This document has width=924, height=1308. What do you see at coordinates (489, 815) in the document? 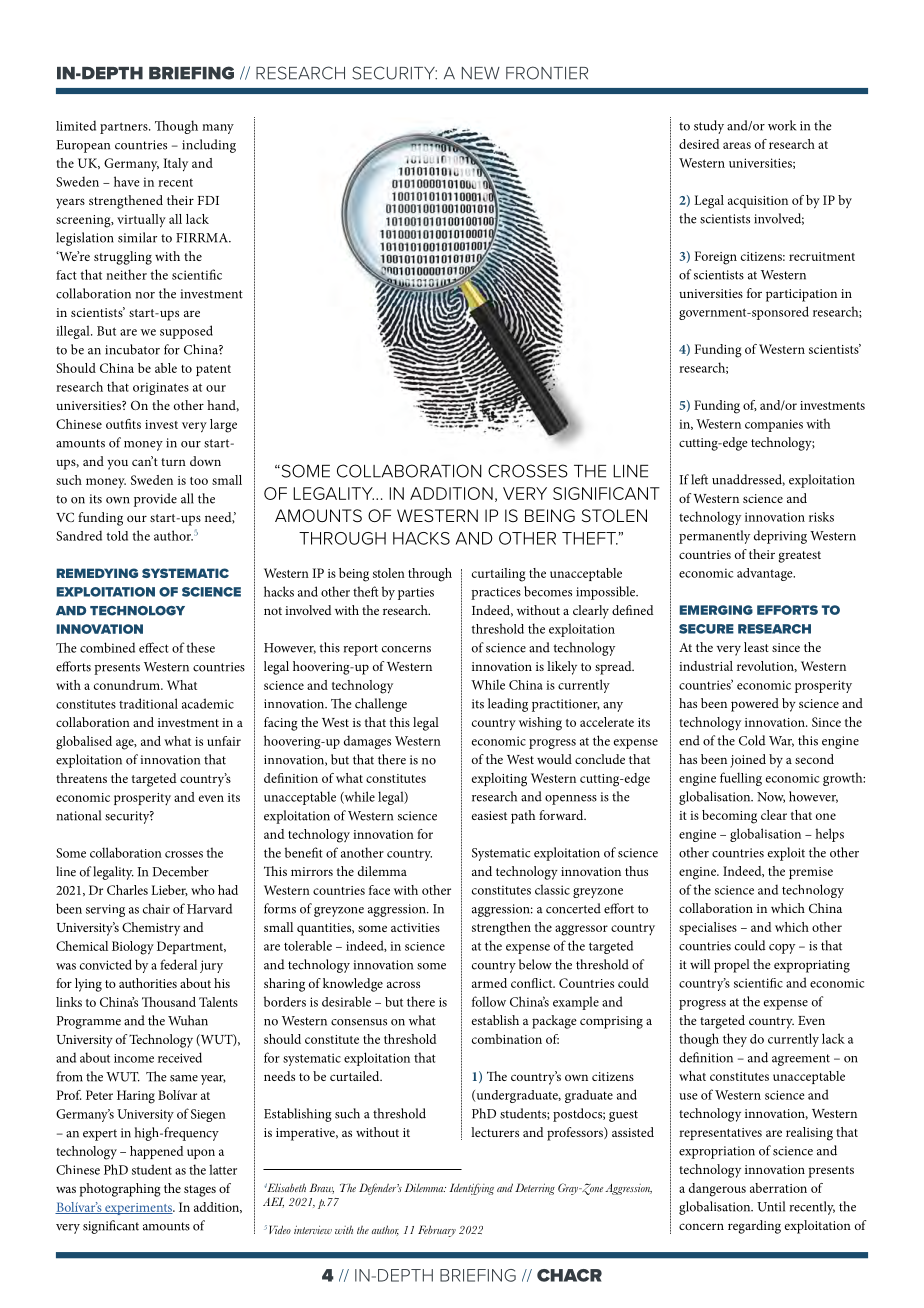
I see `easiest` at bounding box center [489, 815].
